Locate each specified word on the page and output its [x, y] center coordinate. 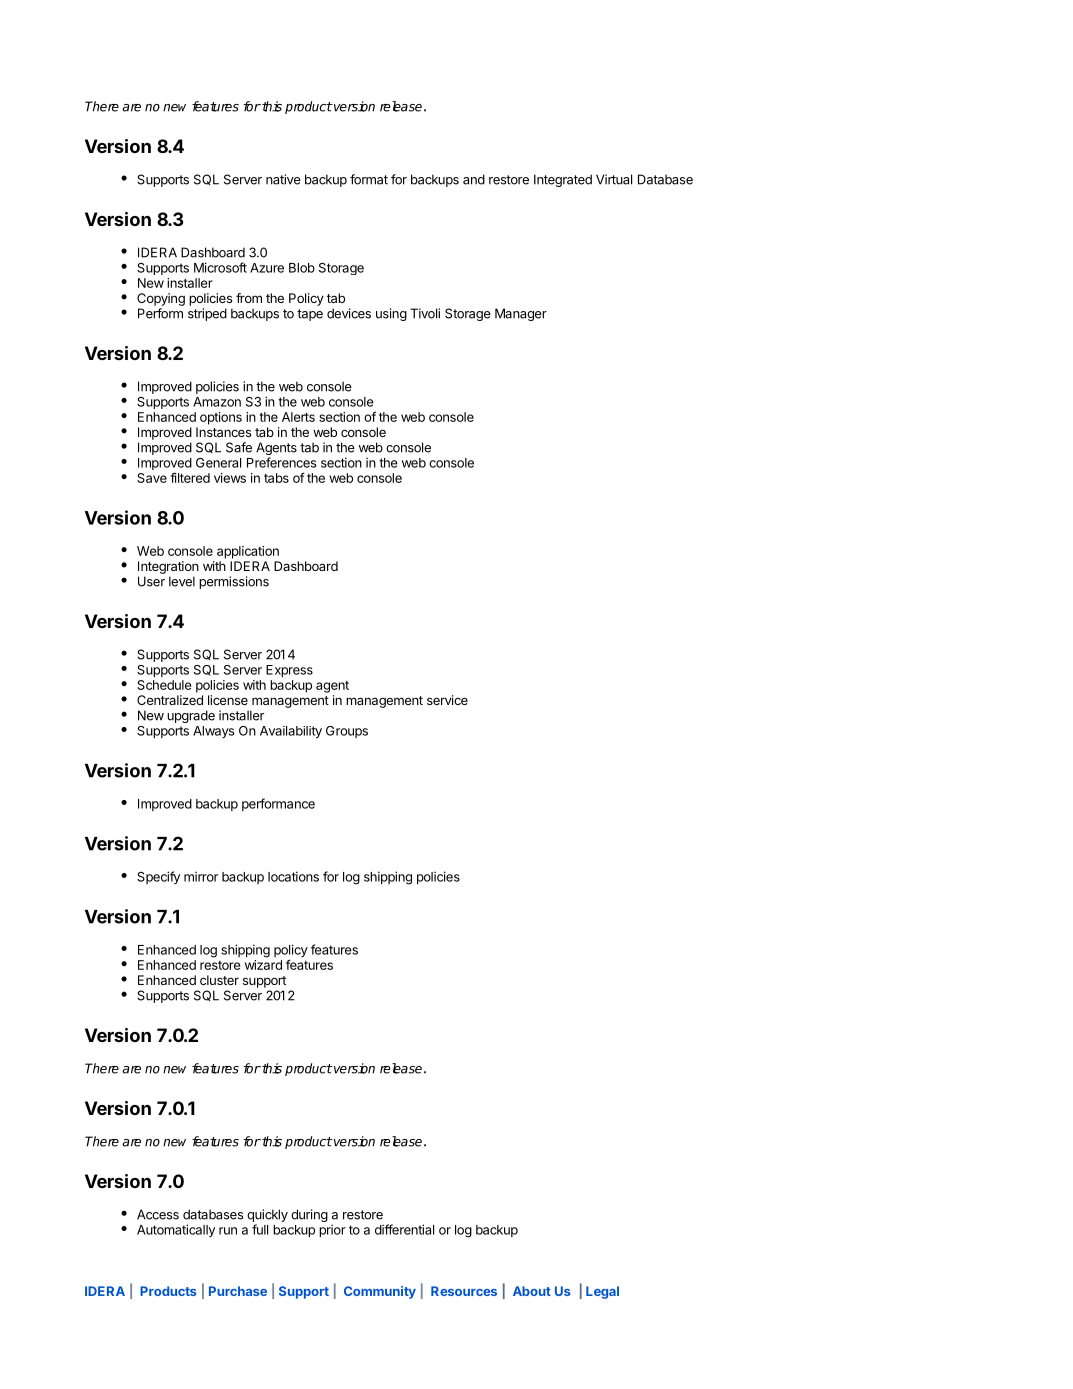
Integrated [563, 180]
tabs [276, 478]
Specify [158, 877]
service [447, 700]
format [369, 179]
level [182, 581]
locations [293, 876]
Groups [347, 732]
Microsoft [220, 267]
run [228, 1231]
